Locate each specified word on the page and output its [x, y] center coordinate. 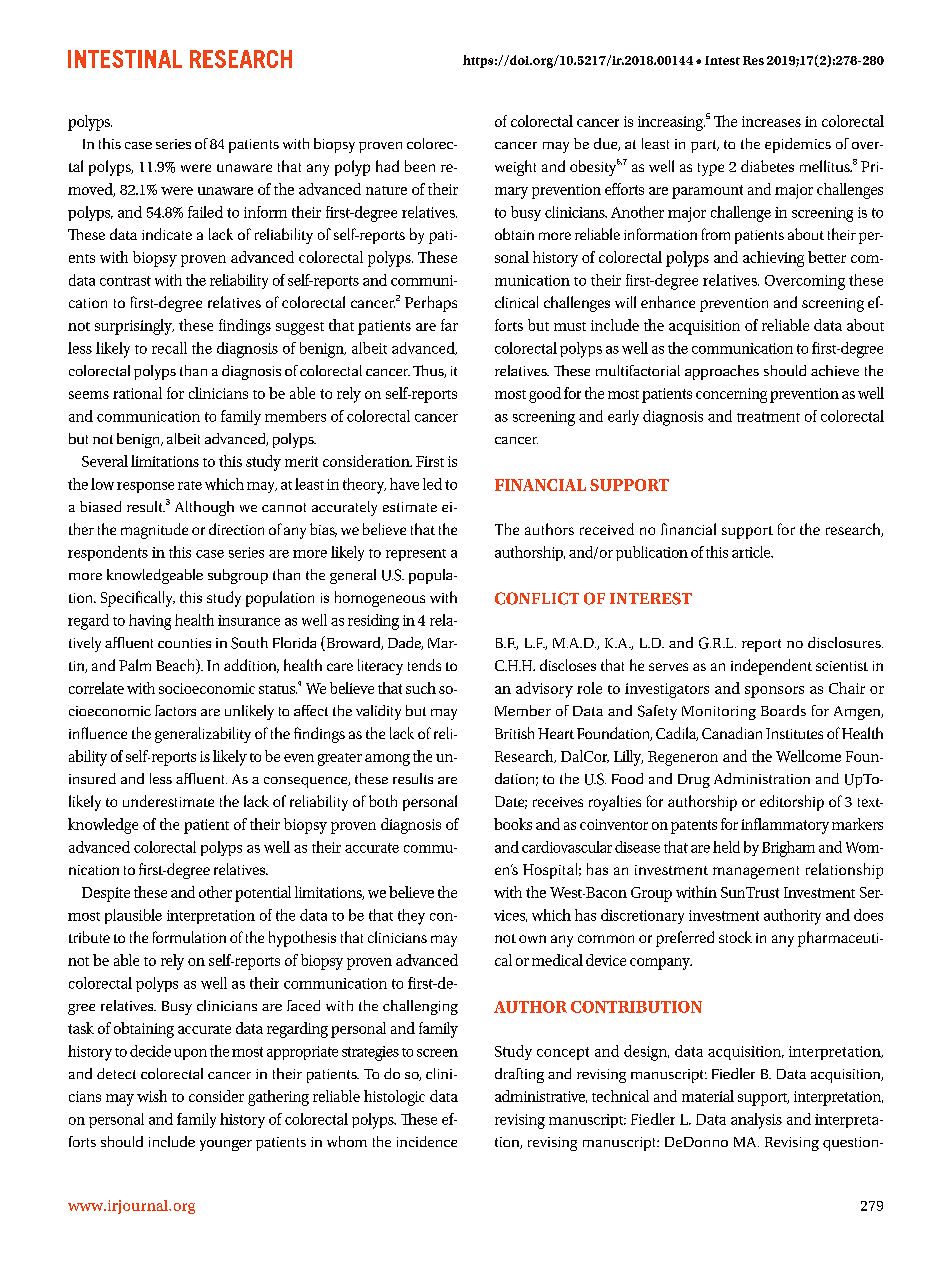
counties [184, 643]
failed [205, 212]
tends [424, 665]
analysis [756, 1121]
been [420, 166]
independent [771, 667]
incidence [427, 1141]
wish [152, 1096]
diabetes [767, 166]
